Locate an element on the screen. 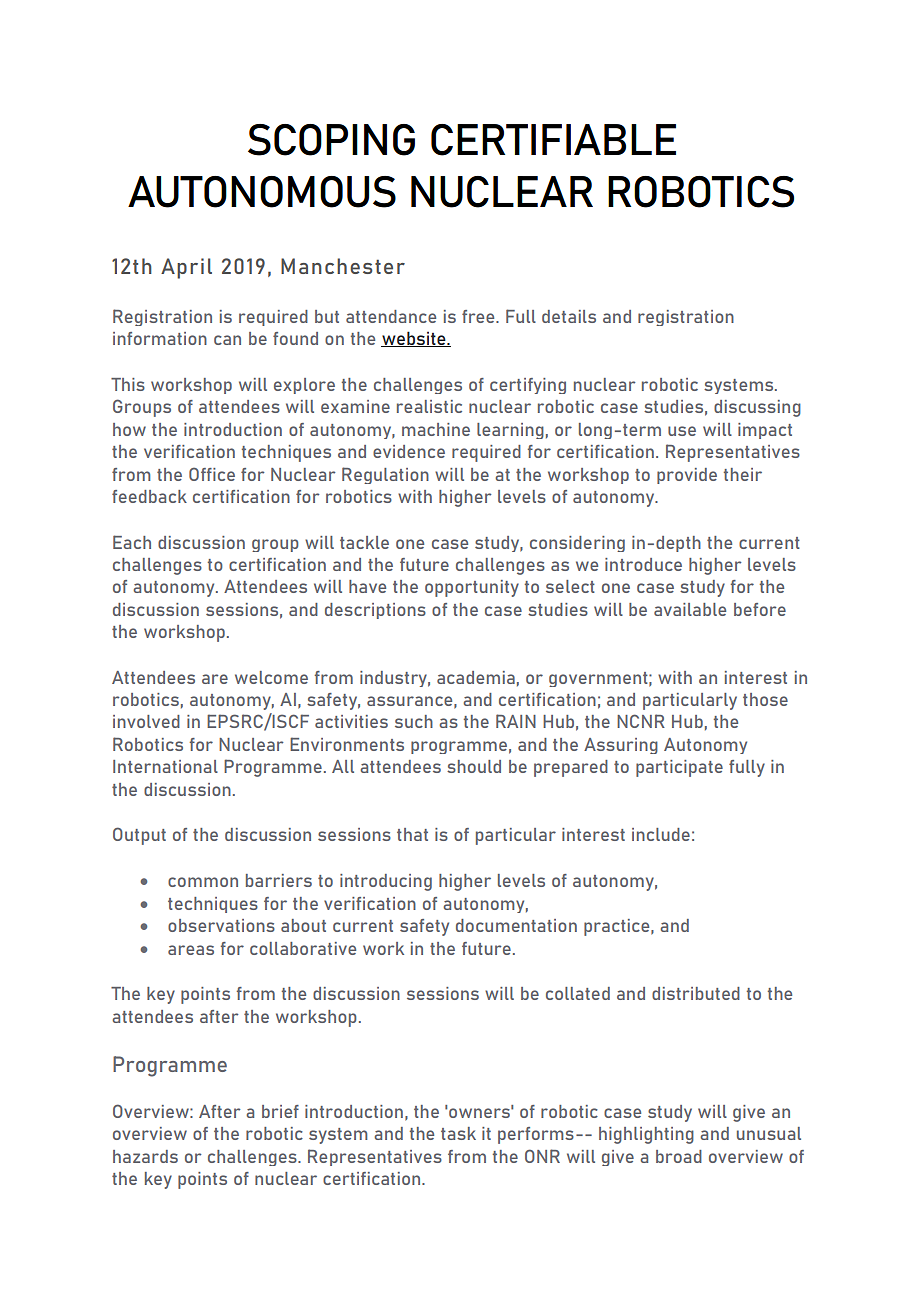  how is located at coordinates (129, 429).
